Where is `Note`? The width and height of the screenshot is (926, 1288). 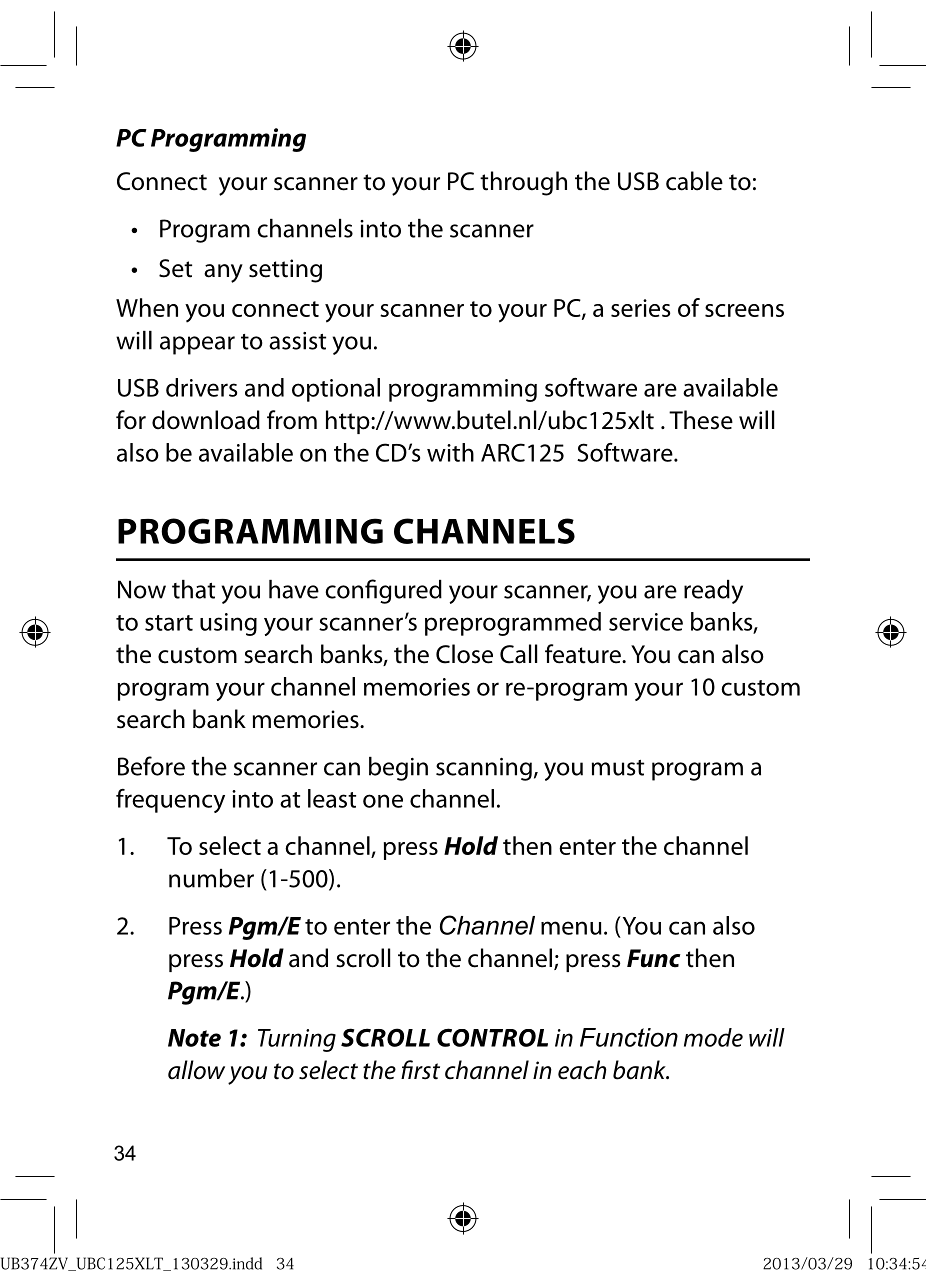
Note is located at coordinates (194, 1038).
